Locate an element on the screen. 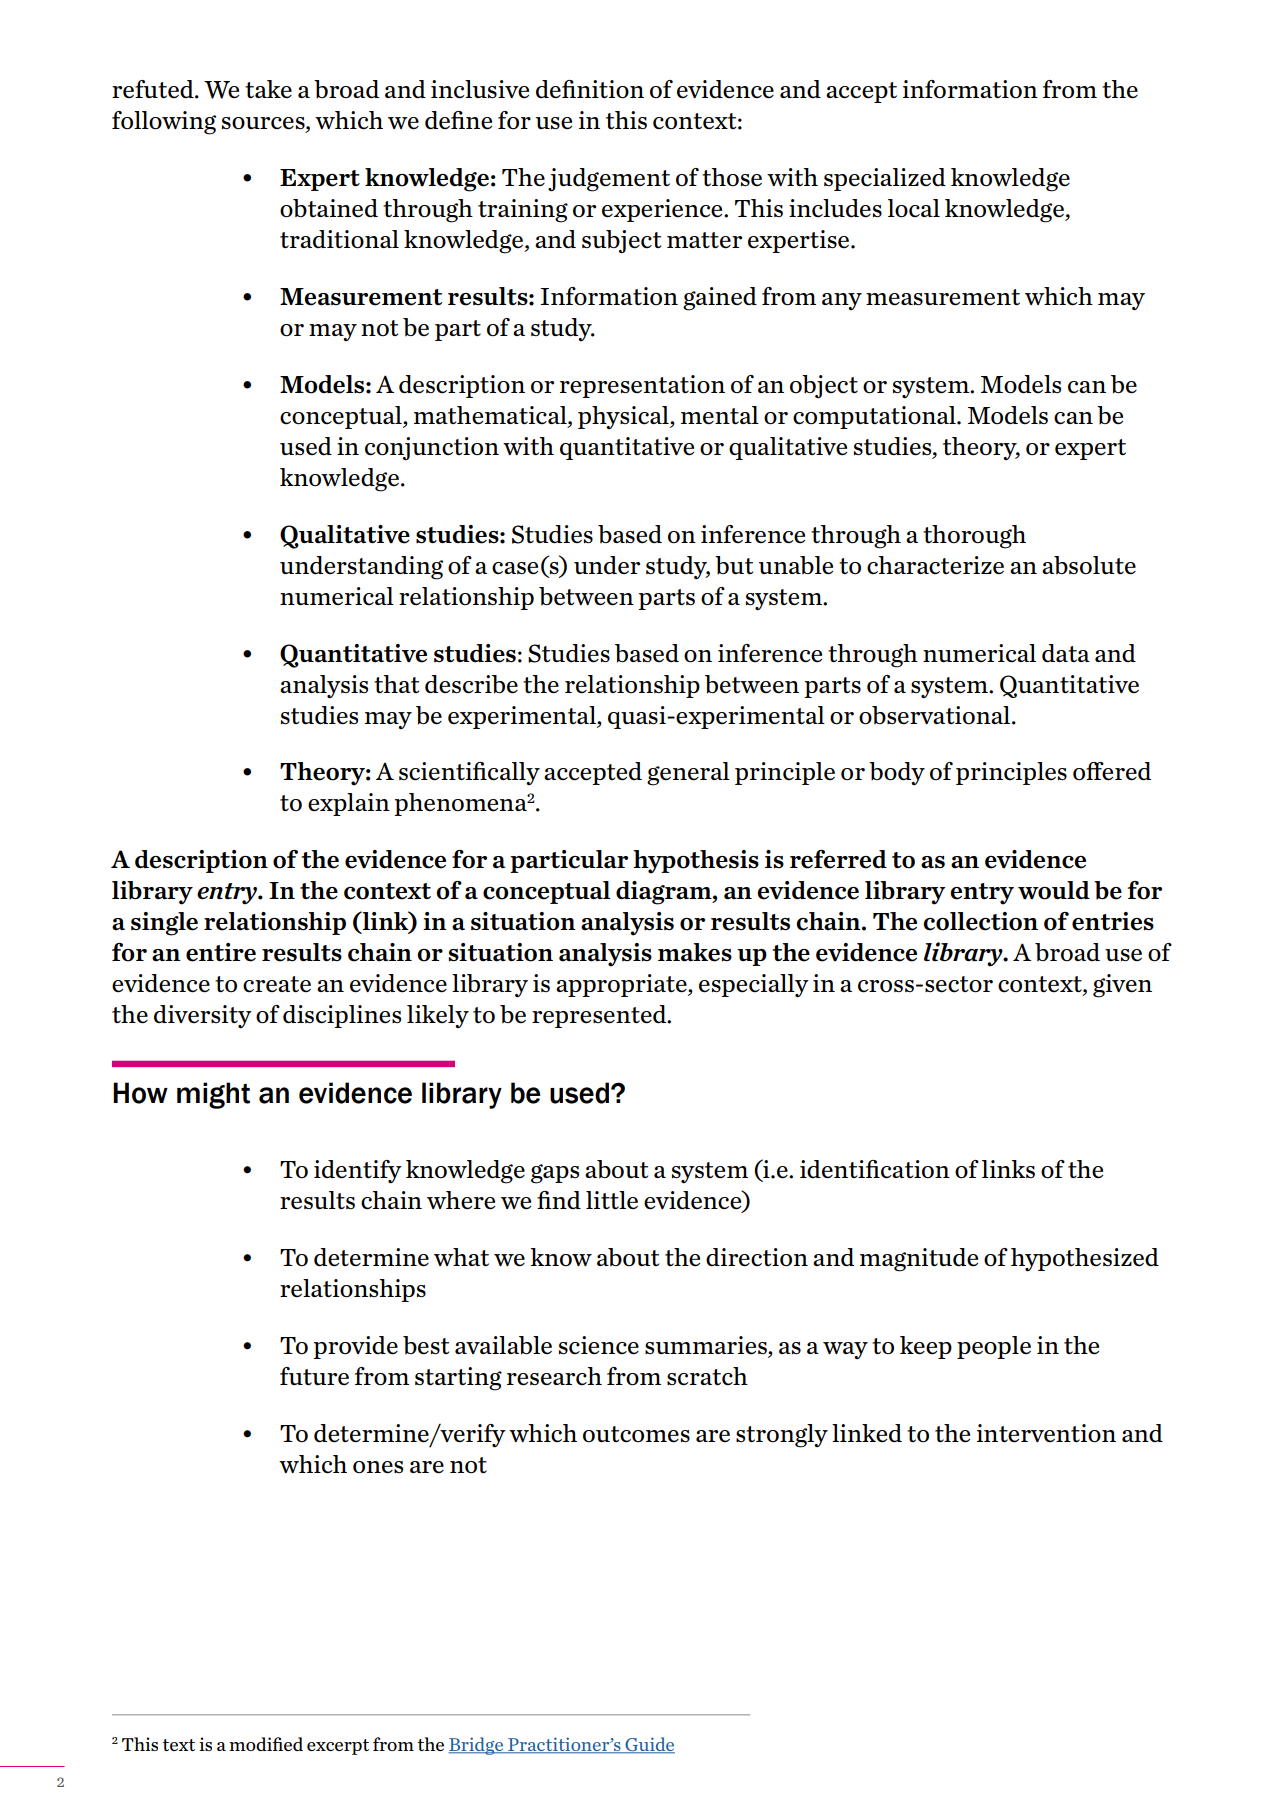  science is located at coordinates (599, 1345).
